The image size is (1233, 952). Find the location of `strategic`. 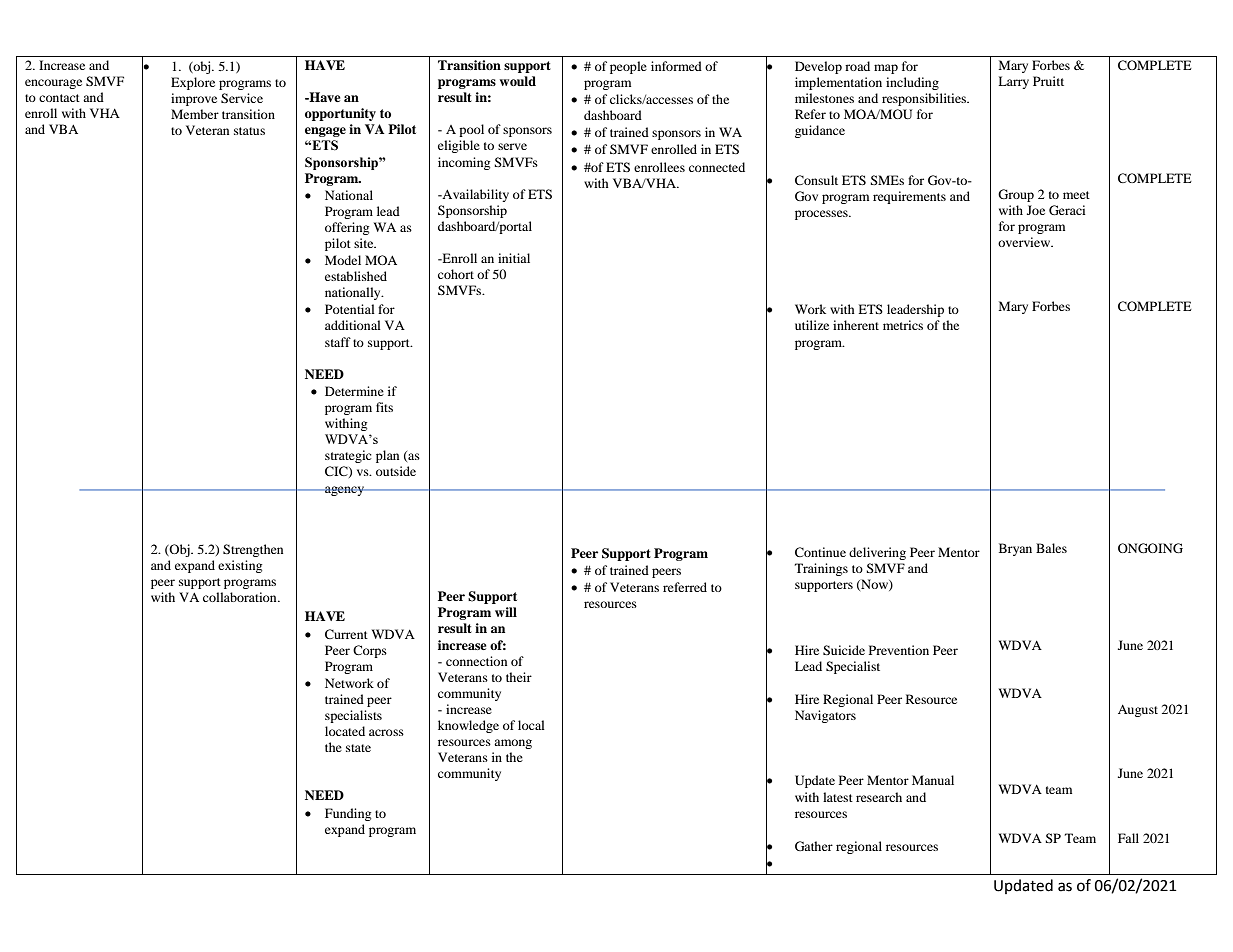

strategic is located at coordinates (348, 456).
